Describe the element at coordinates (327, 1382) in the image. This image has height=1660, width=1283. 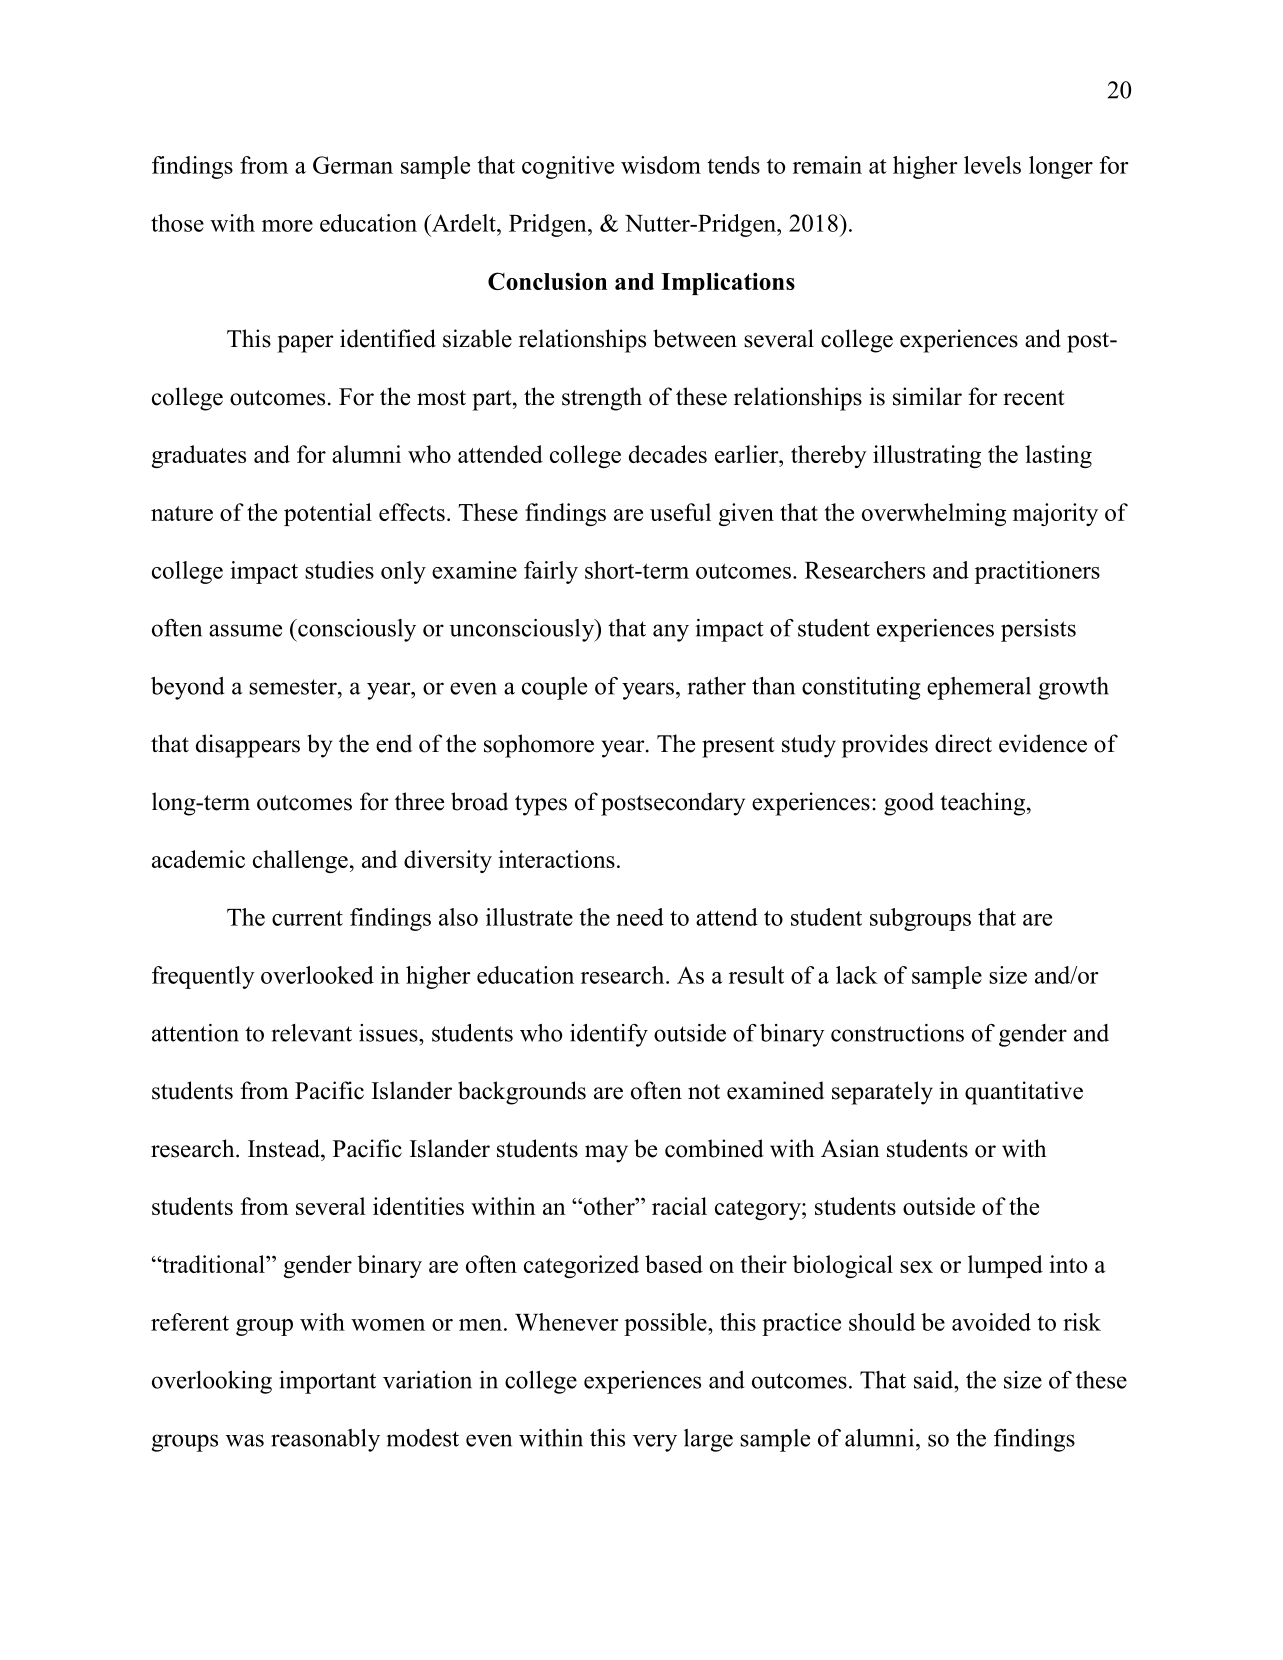
I see `important` at that location.
